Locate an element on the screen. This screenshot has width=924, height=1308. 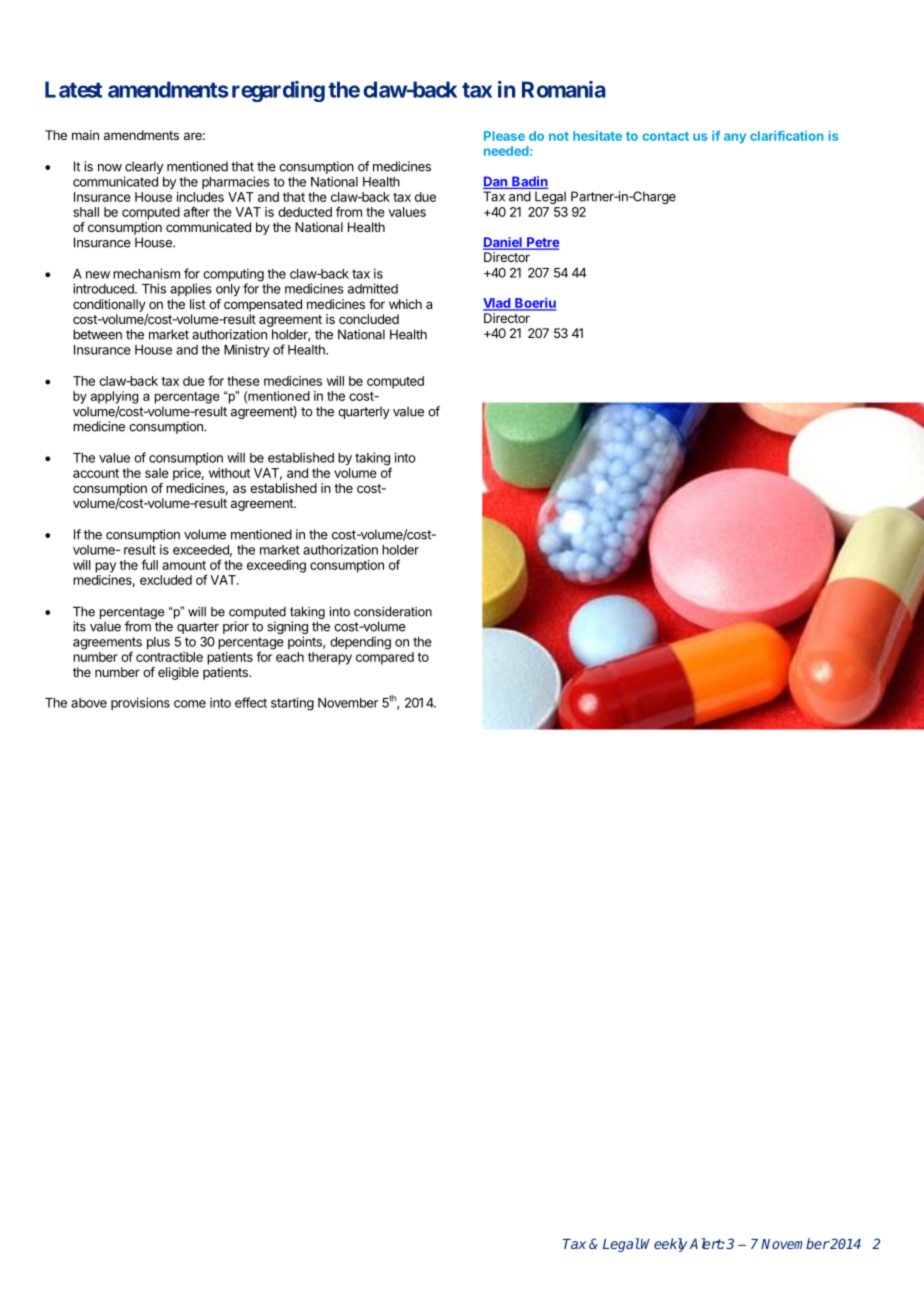
contact is located at coordinates (665, 136).
